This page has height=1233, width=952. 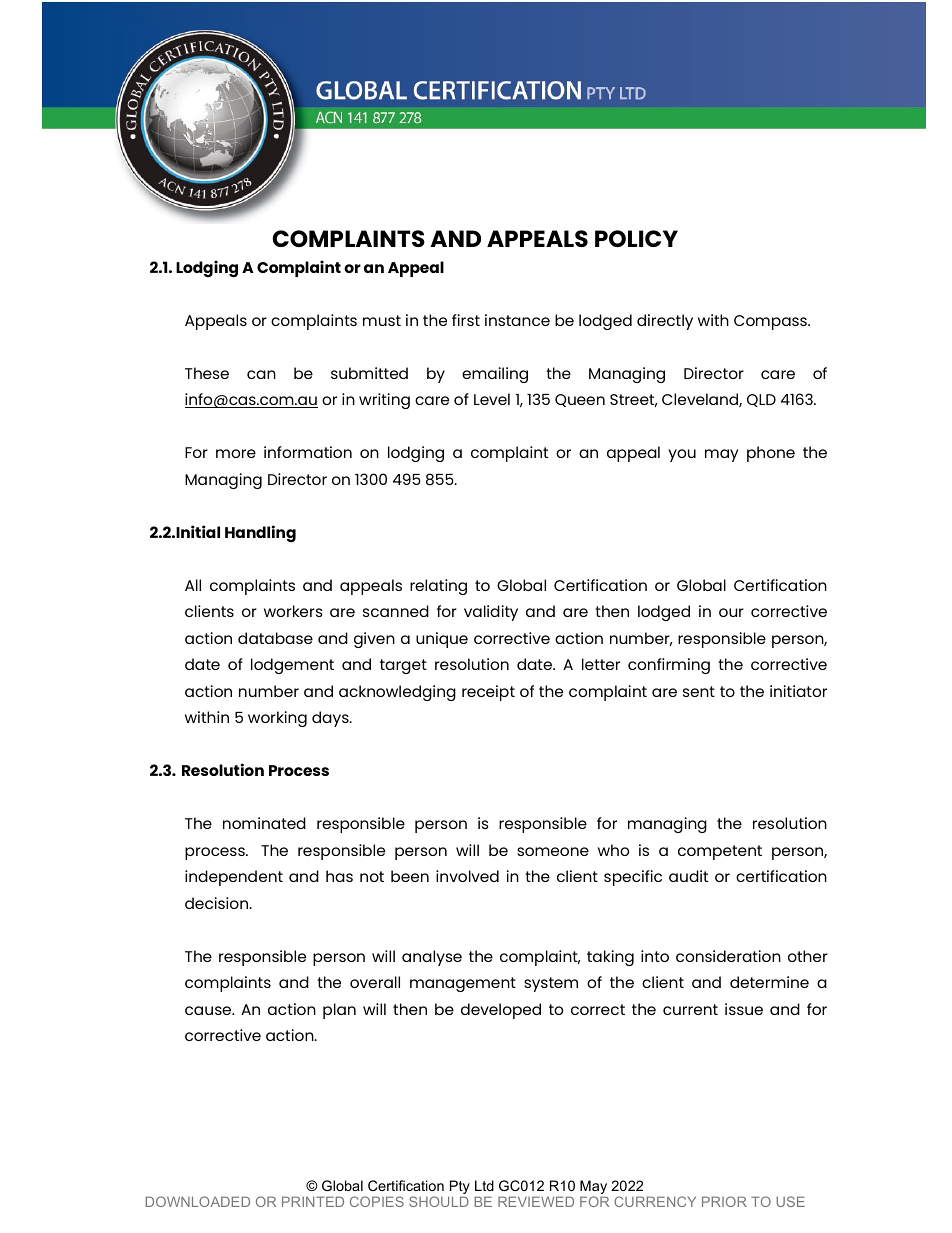 What do you see at coordinates (517, 320) in the page?
I see `instance` at bounding box center [517, 320].
